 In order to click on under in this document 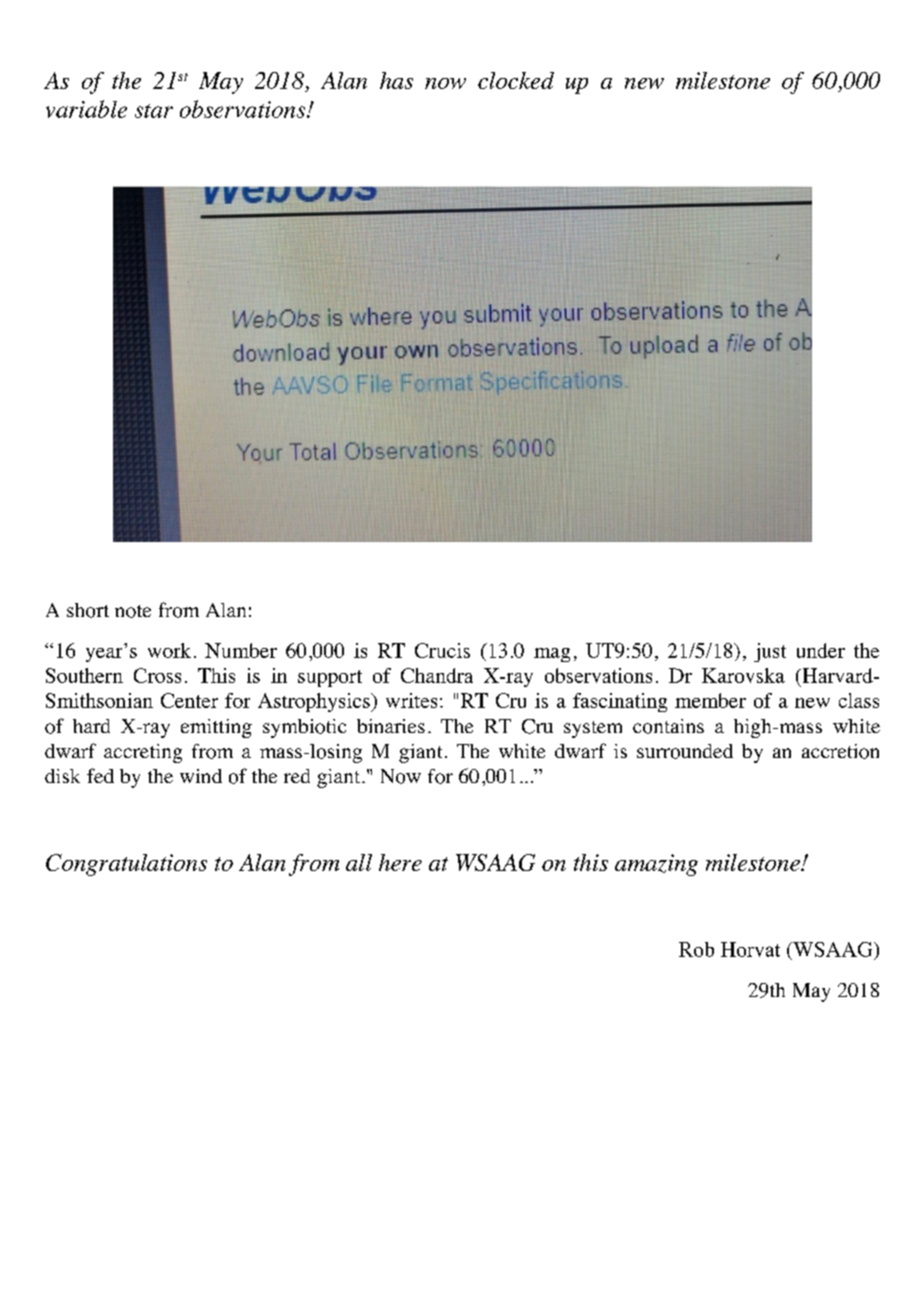, I will do `click(821, 650)`.
